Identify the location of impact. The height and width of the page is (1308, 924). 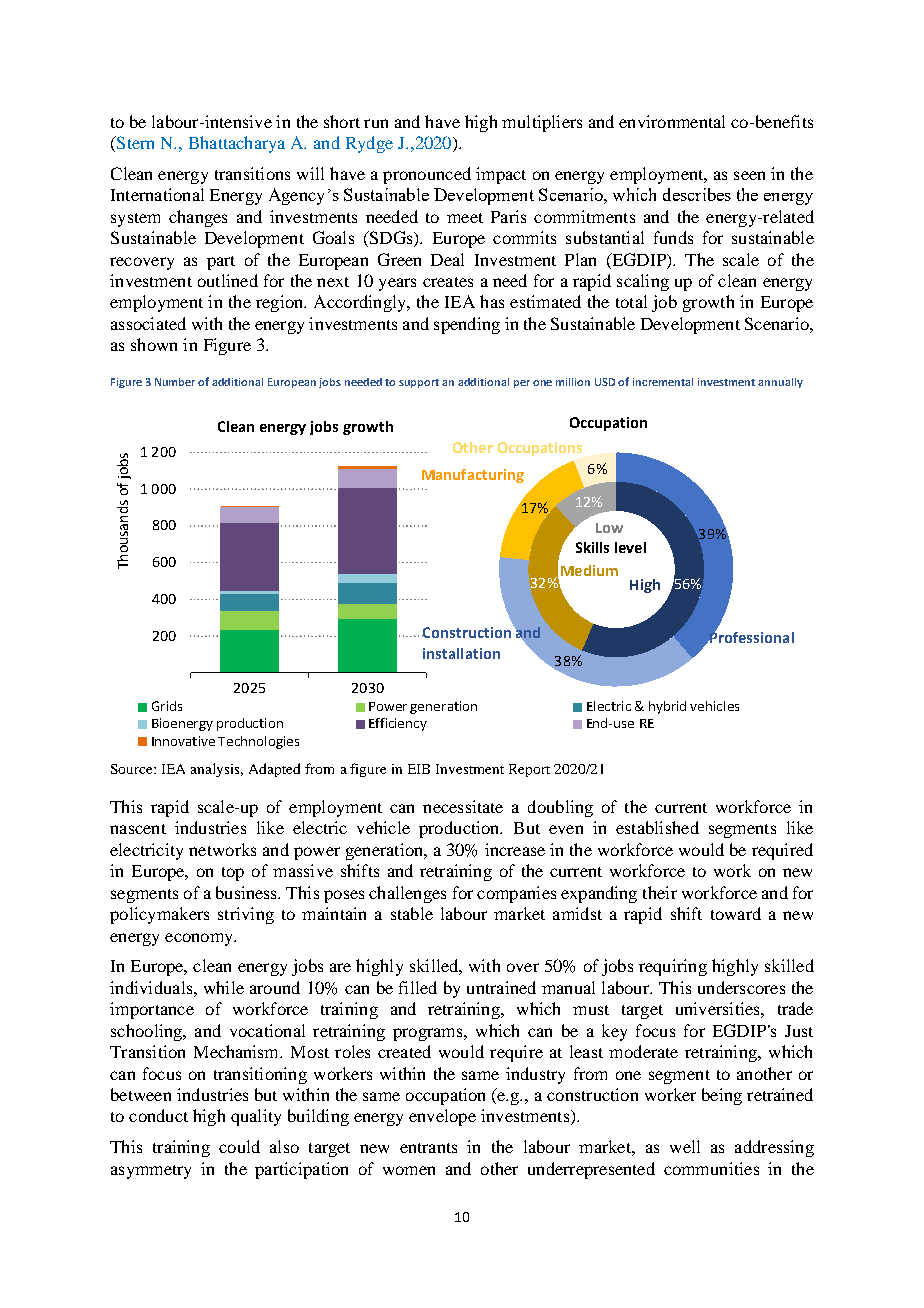
(501, 175).
